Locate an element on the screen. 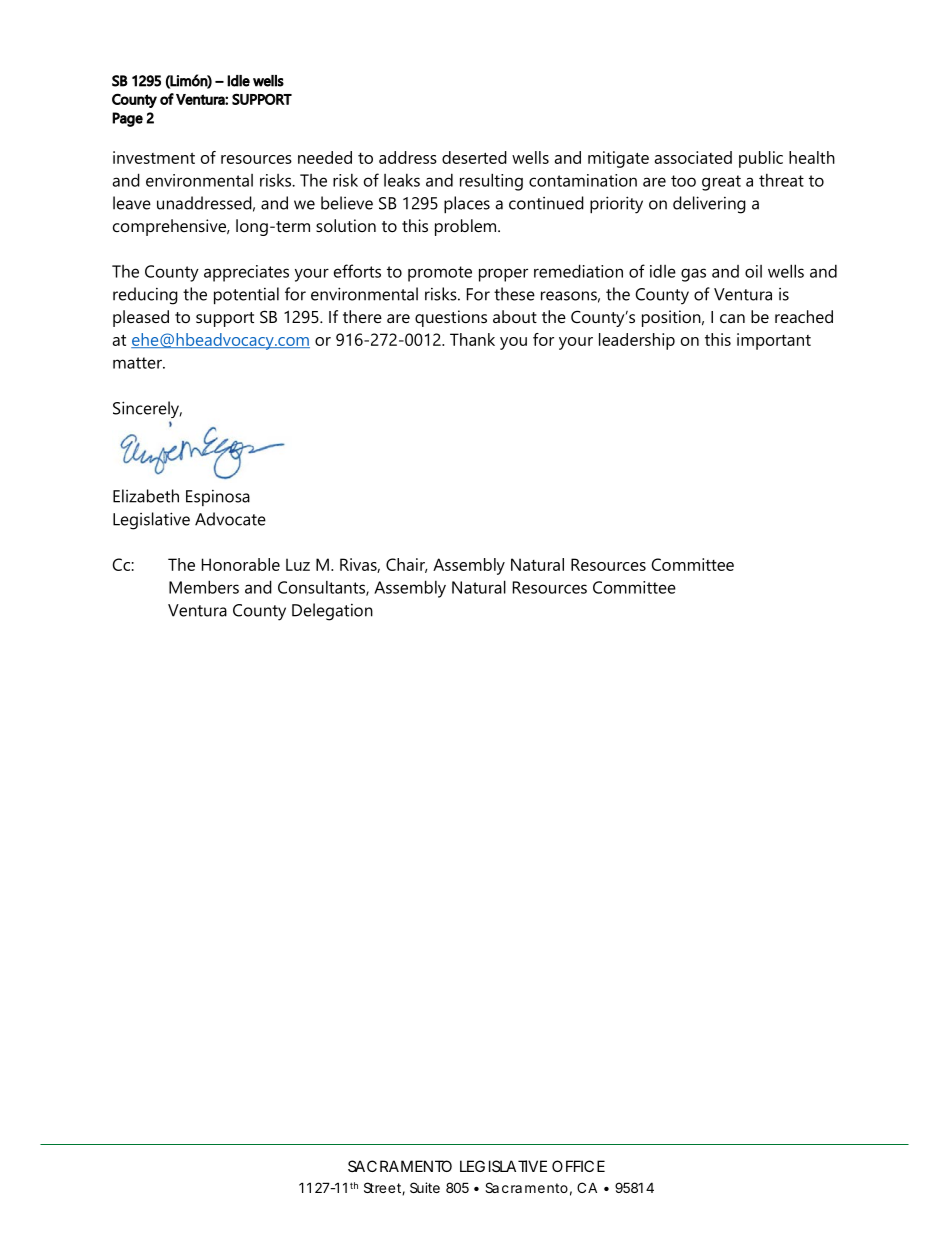 This screenshot has width=952, height=1233. deserted is located at coordinates (474, 157).
